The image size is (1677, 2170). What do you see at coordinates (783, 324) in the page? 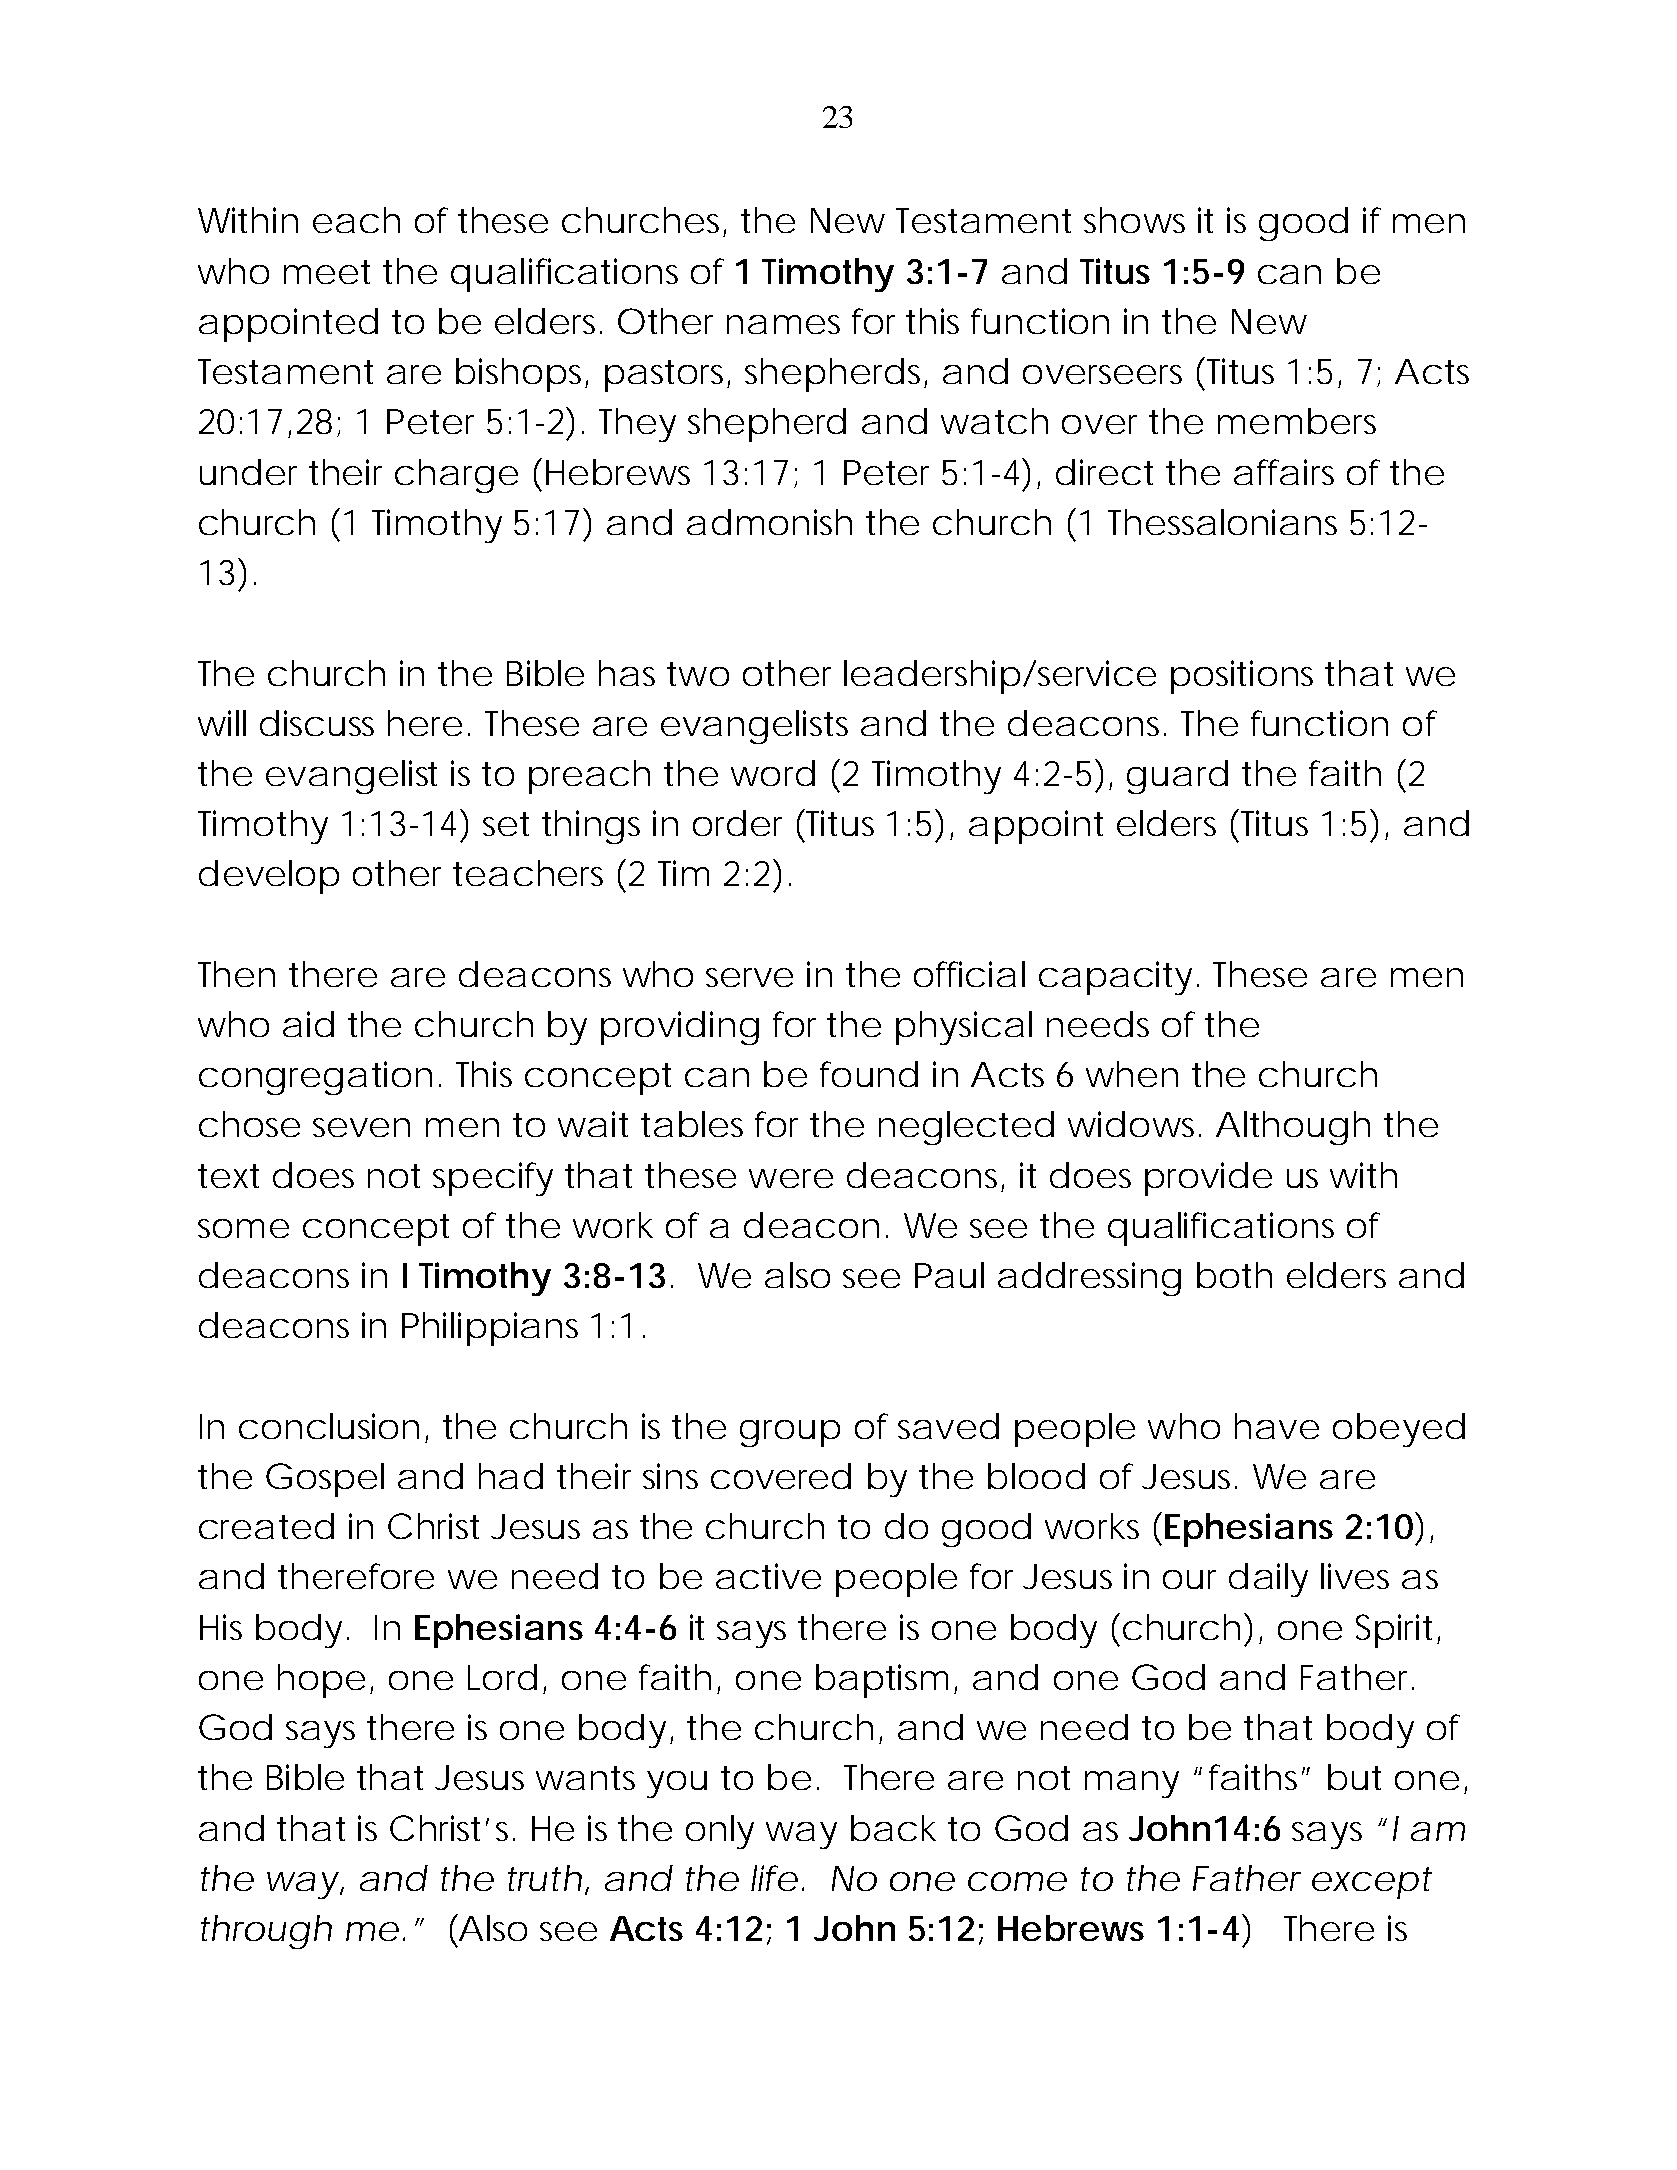
I see `names` at bounding box center [783, 324].
